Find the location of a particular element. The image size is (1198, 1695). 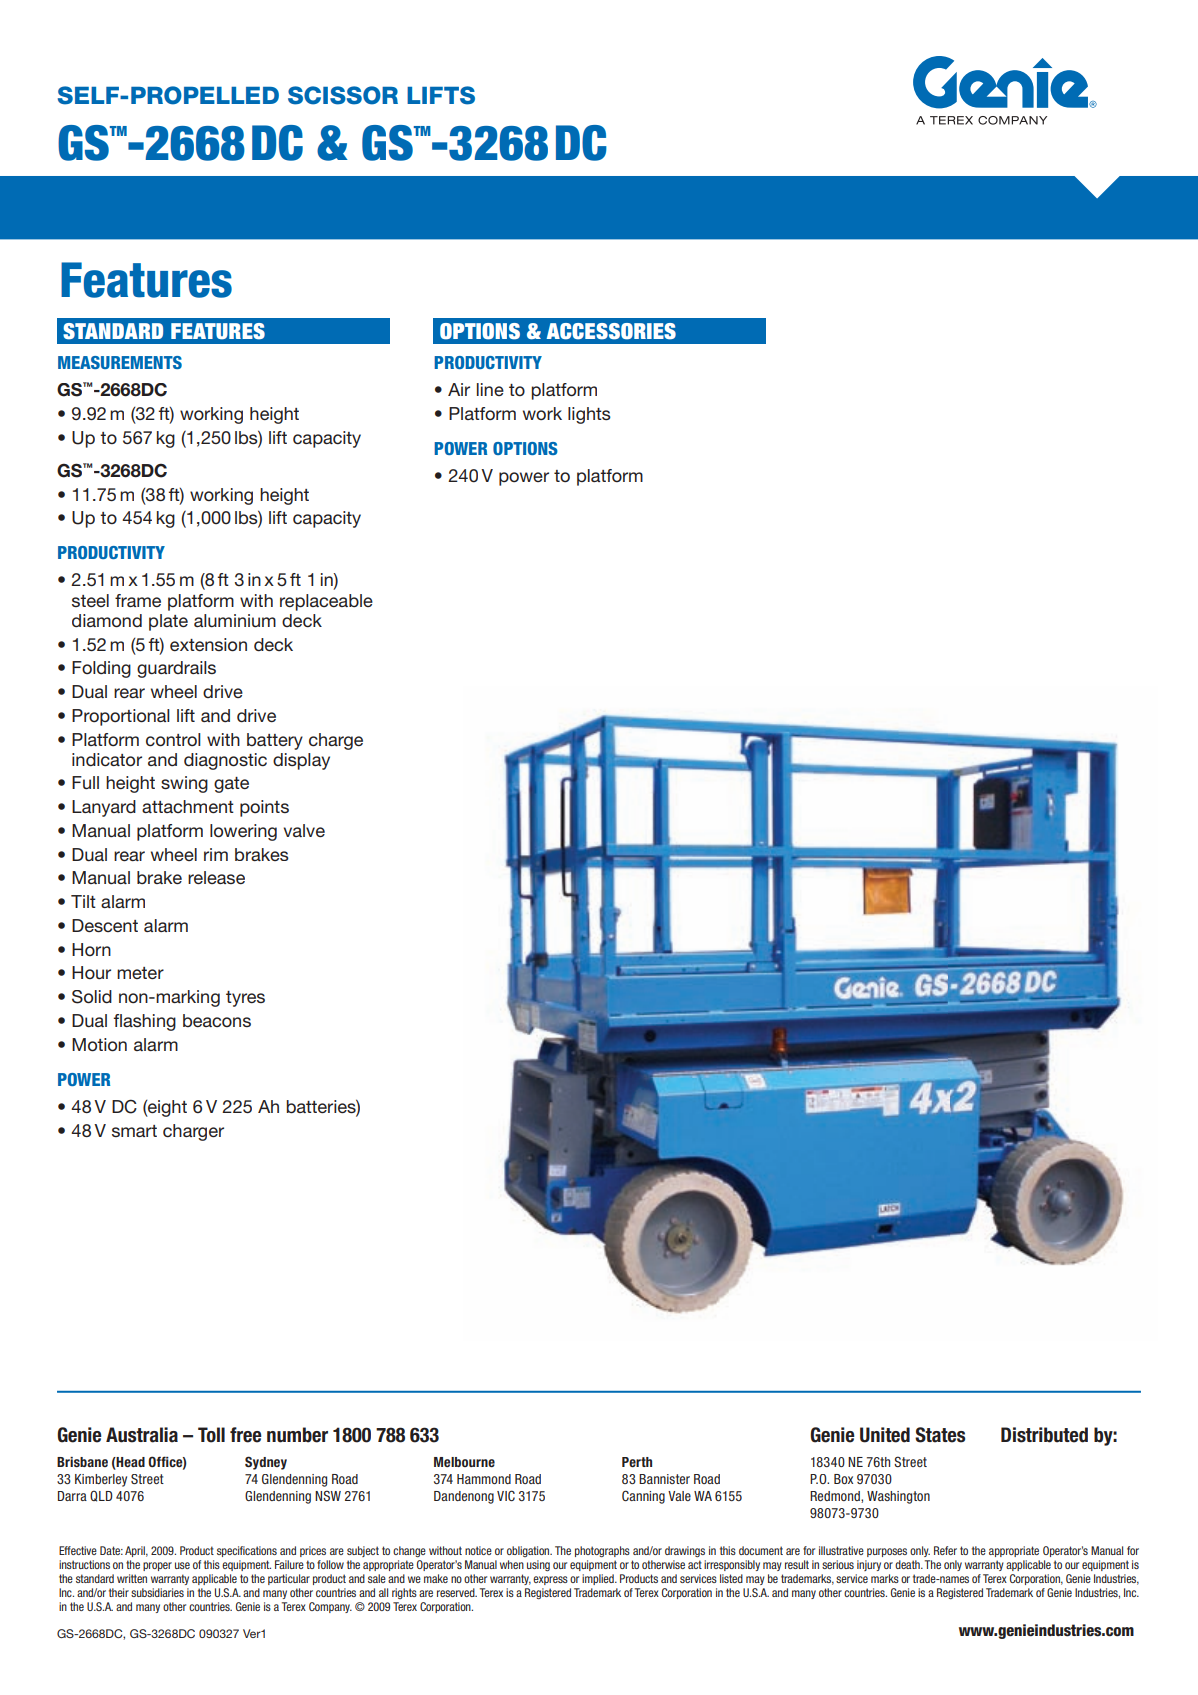

ACCESSORIES is located at coordinates (611, 331).
